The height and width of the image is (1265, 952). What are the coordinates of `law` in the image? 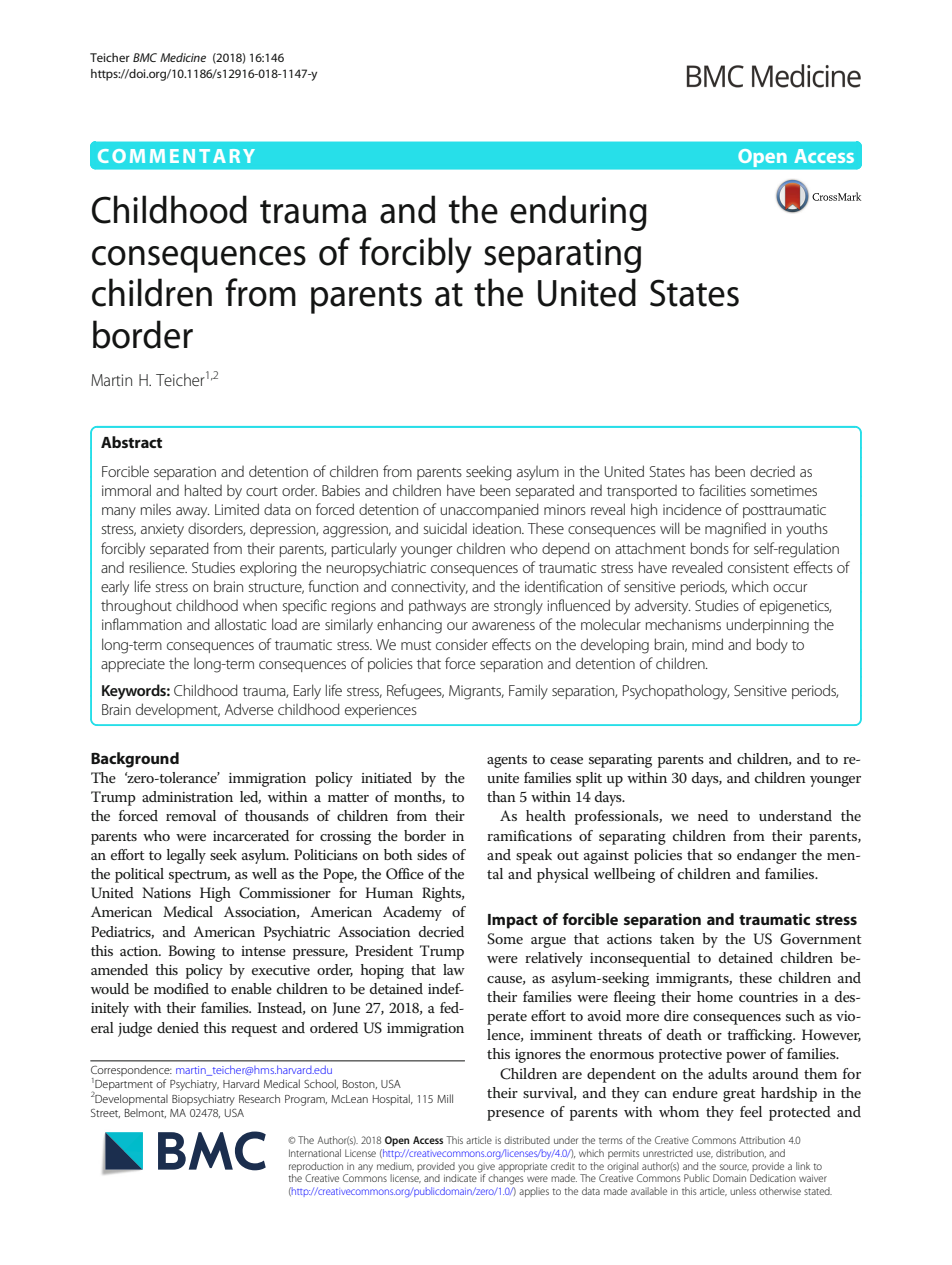 It's located at (454, 969).
